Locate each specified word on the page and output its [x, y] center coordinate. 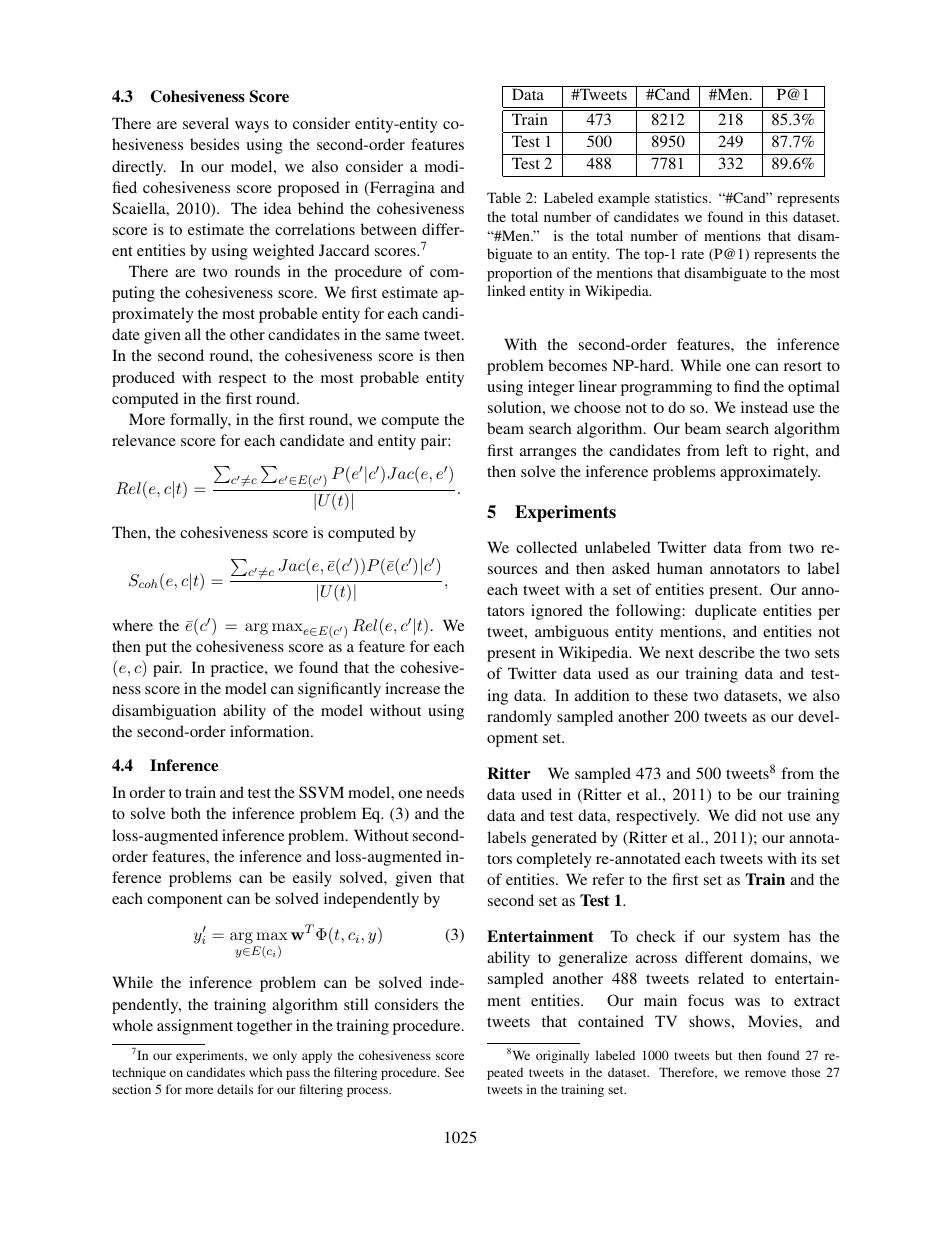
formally [200, 421]
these [671, 695]
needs [445, 792]
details [235, 1089]
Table [504, 197]
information [271, 731]
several [206, 123]
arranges [548, 454]
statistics [682, 197]
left [737, 450]
